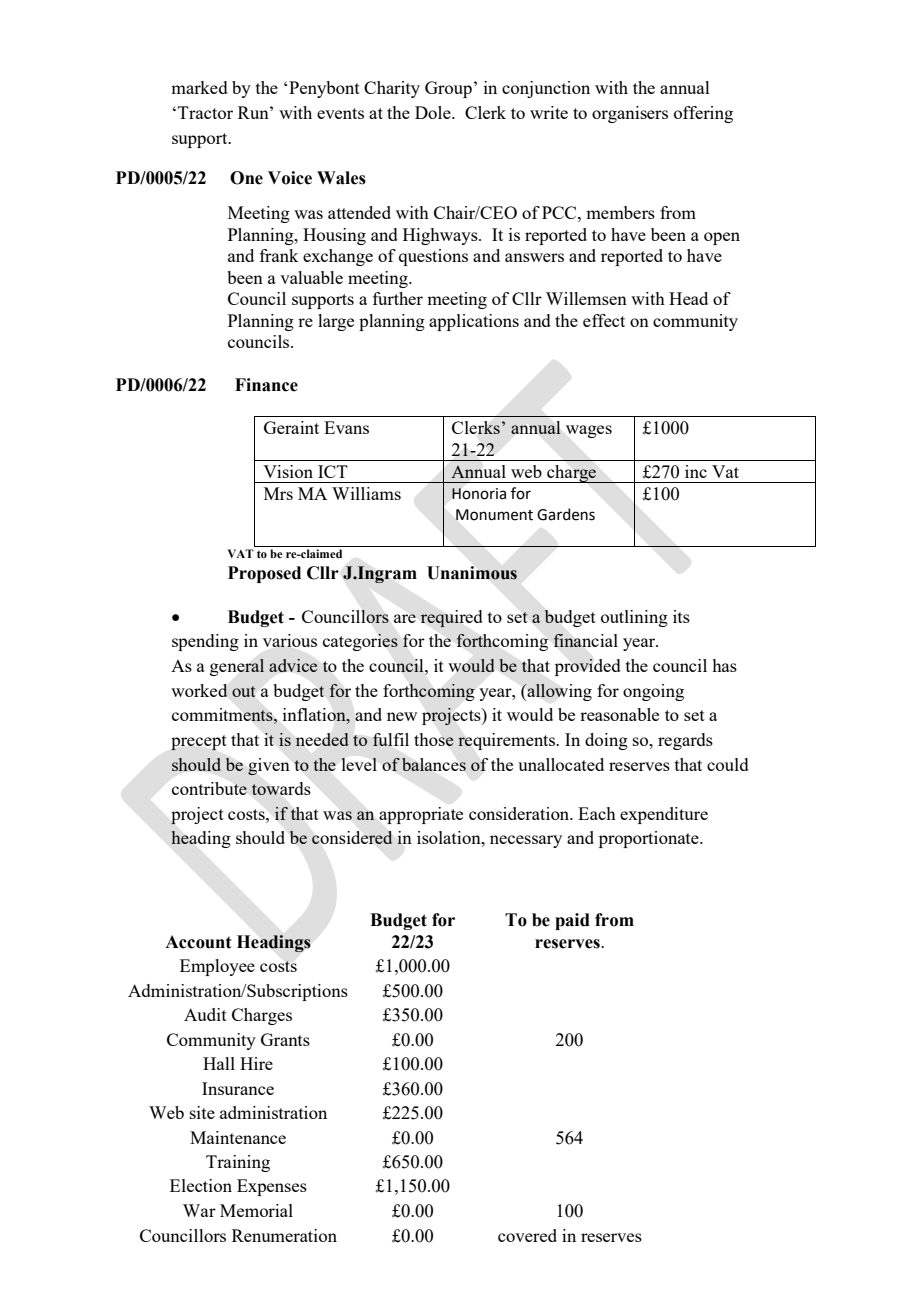  Describe the element at coordinates (494, 515) in the screenshot. I see `Monument` at that location.
